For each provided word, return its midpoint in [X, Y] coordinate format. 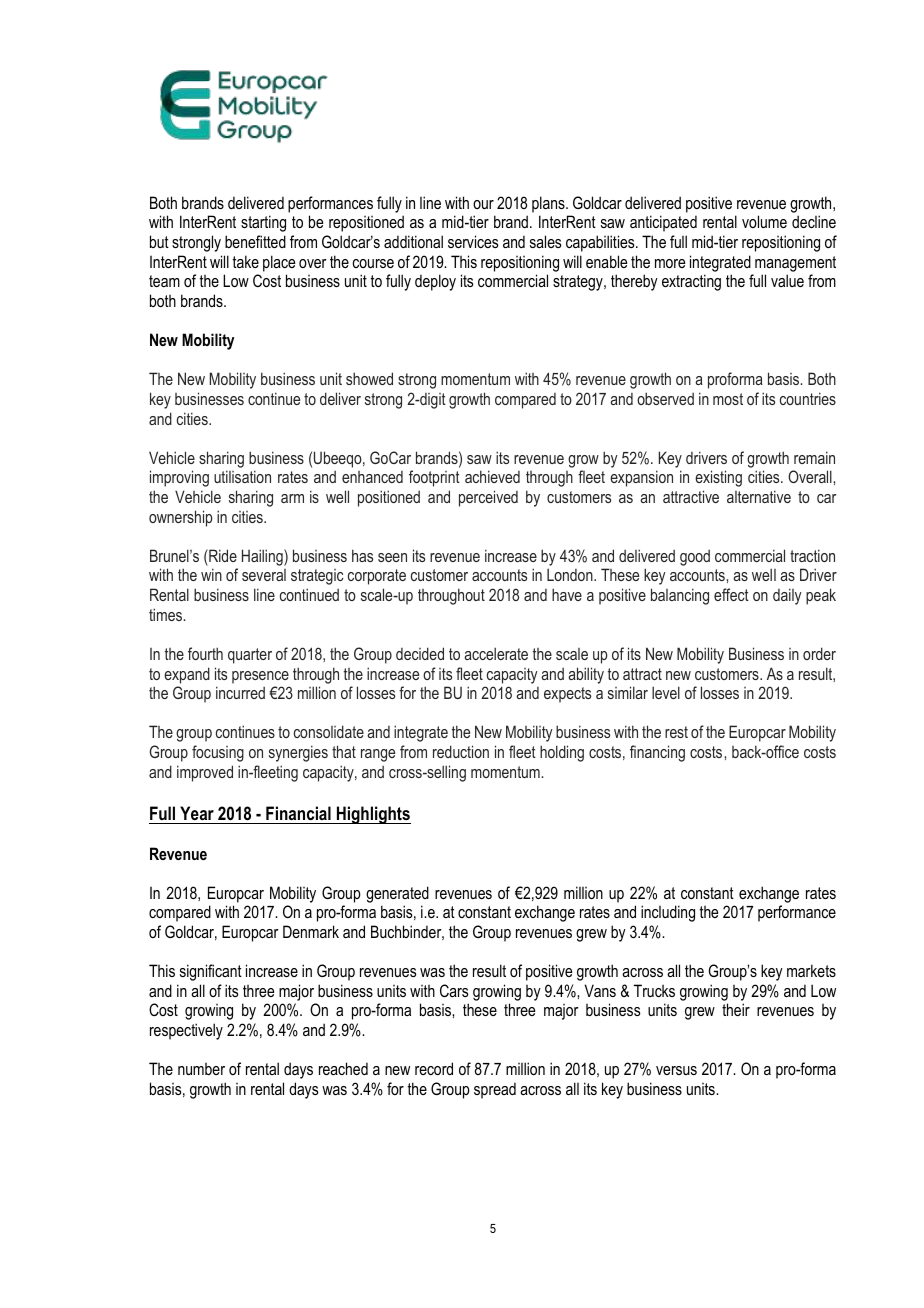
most [728, 399]
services [473, 241]
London [571, 574]
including [668, 913]
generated [397, 894]
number [201, 1069]
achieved [492, 476]
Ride [222, 555]
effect [731, 594]
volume [764, 221]
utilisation [242, 476]
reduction [461, 751]
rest [676, 732]
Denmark [311, 931]
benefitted [255, 241]
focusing [218, 753]
